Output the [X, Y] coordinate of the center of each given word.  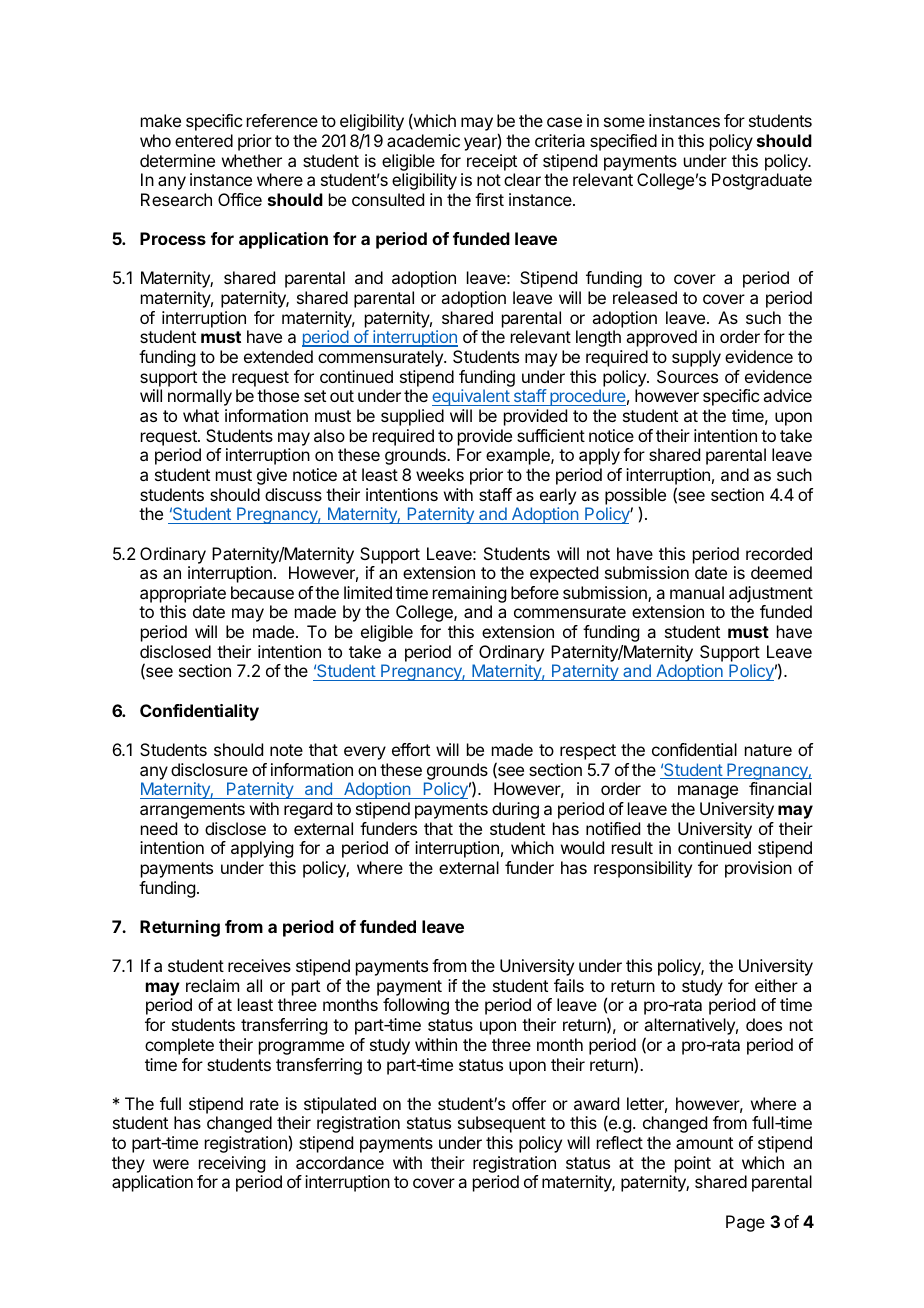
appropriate [183, 594]
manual [697, 592]
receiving [232, 1166]
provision [758, 869]
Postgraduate [762, 181]
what [201, 415]
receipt [492, 162]
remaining [469, 596]
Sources [687, 376]
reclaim [212, 985]
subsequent [502, 1124]
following [416, 1006]
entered [204, 140]
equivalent [472, 397]
